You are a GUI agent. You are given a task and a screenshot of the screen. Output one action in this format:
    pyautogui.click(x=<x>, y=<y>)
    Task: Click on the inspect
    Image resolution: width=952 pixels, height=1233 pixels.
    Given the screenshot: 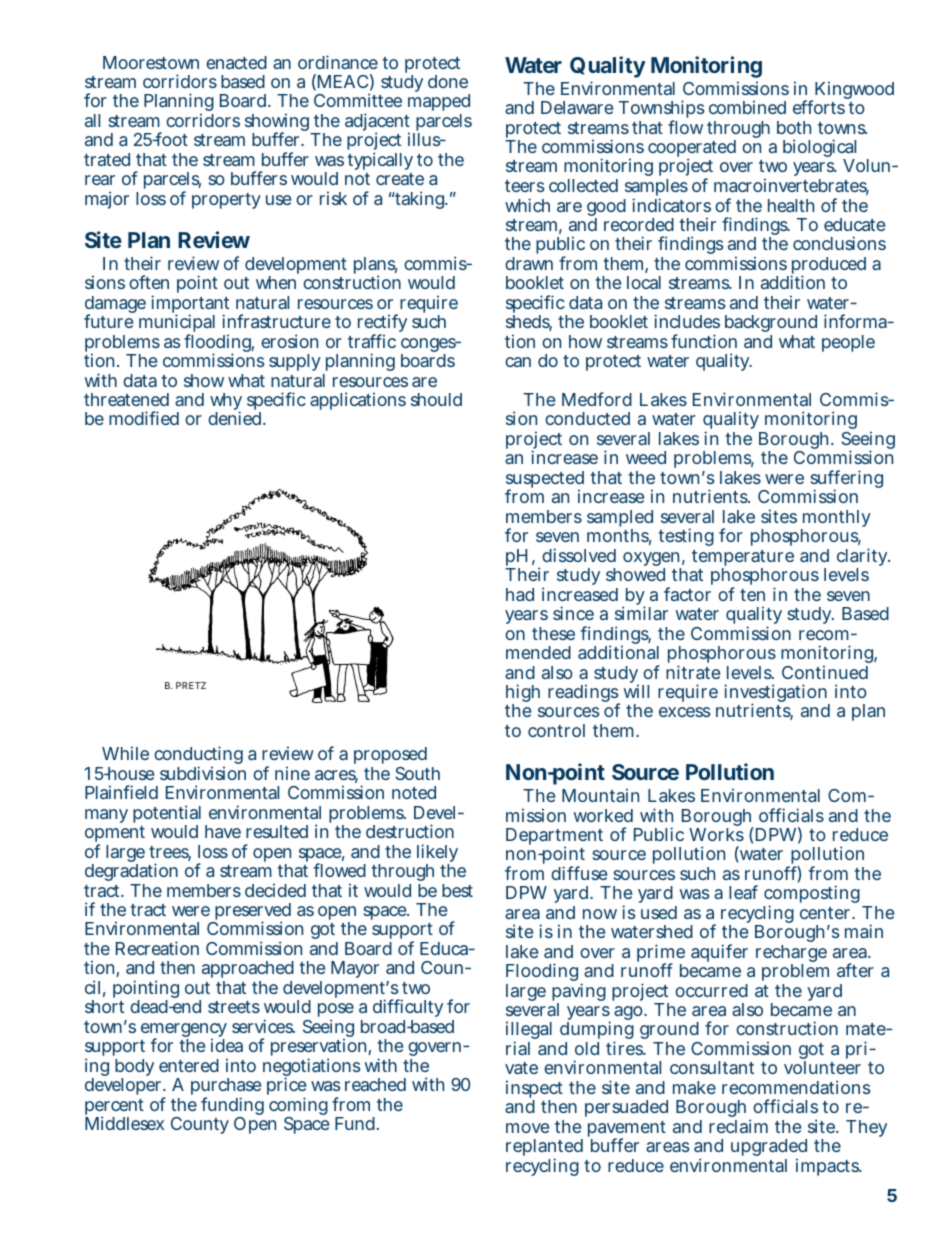 What is the action you would take?
    pyautogui.click(x=534, y=1090)
